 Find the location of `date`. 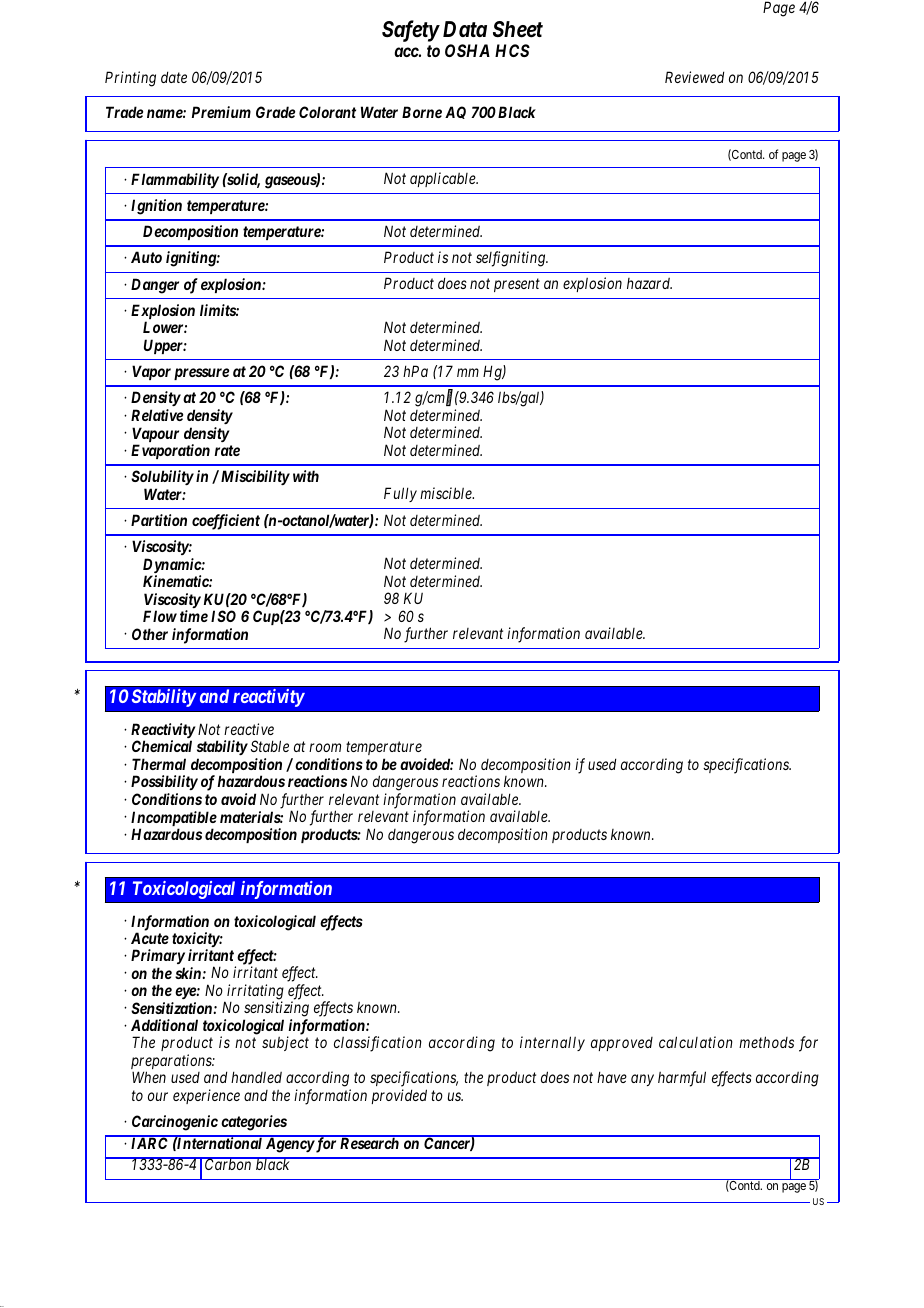

date is located at coordinates (174, 77).
